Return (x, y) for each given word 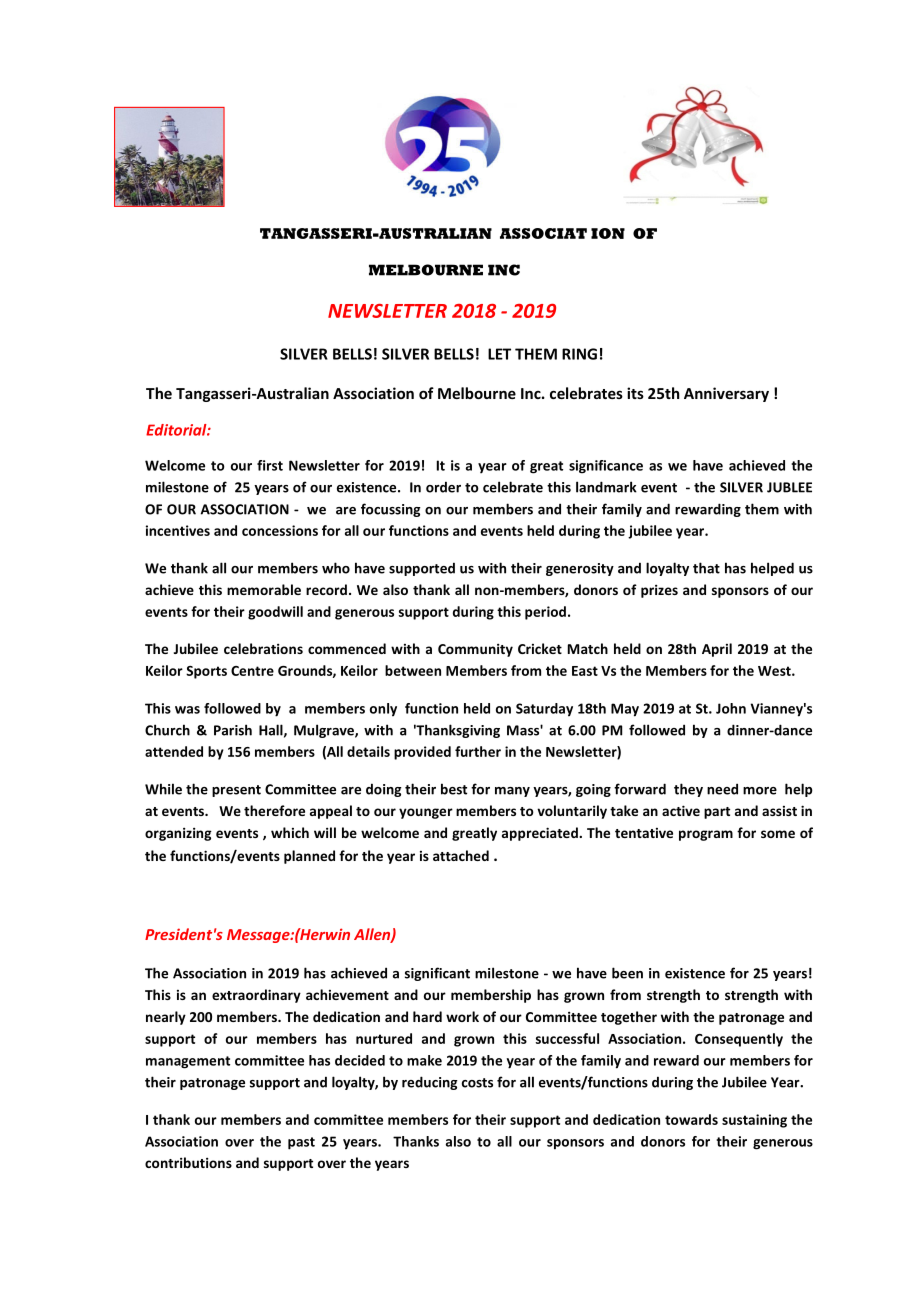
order (443, 487)
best (454, 789)
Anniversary (726, 394)
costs (477, 1083)
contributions (188, 1162)
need (722, 789)
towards (691, 1119)
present (236, 791)
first (270, 465)
